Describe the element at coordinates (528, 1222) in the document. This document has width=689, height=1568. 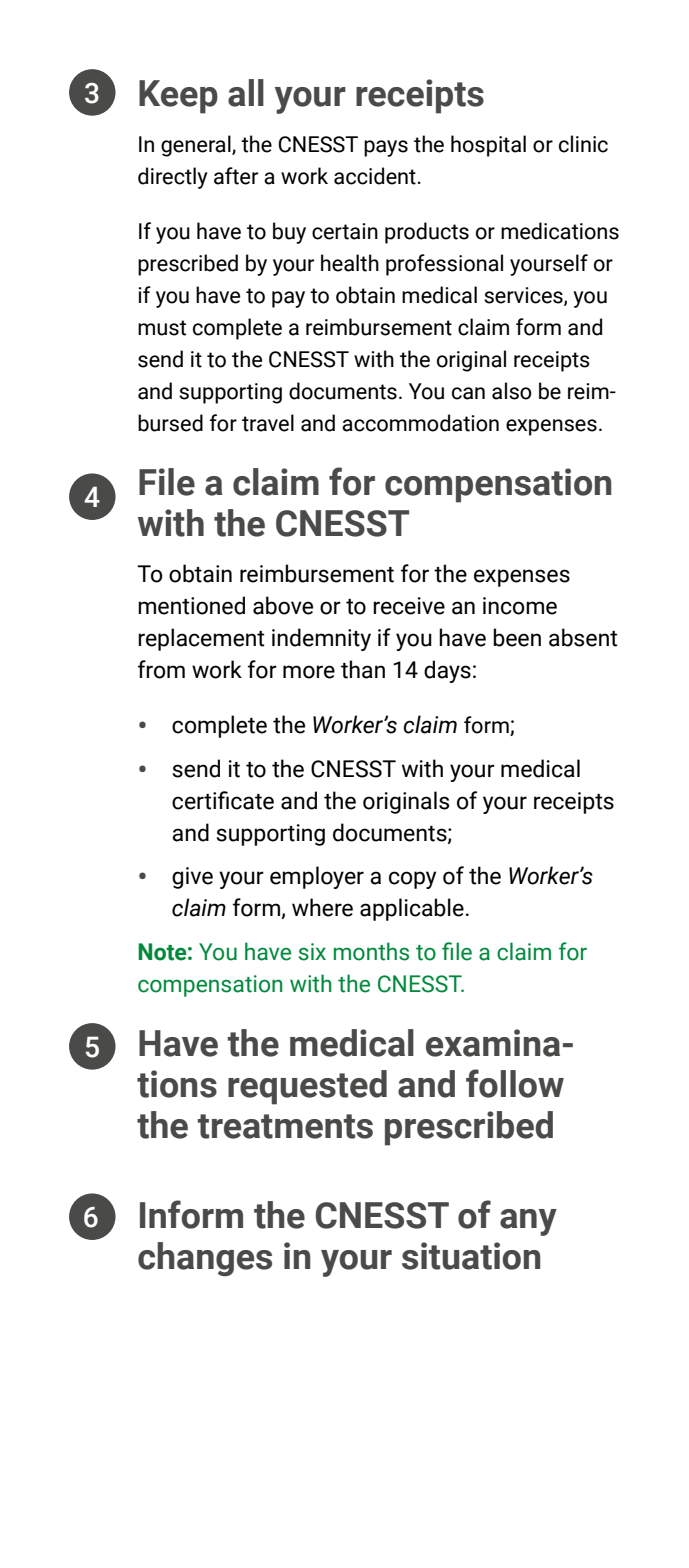
I see `any` at that location.
